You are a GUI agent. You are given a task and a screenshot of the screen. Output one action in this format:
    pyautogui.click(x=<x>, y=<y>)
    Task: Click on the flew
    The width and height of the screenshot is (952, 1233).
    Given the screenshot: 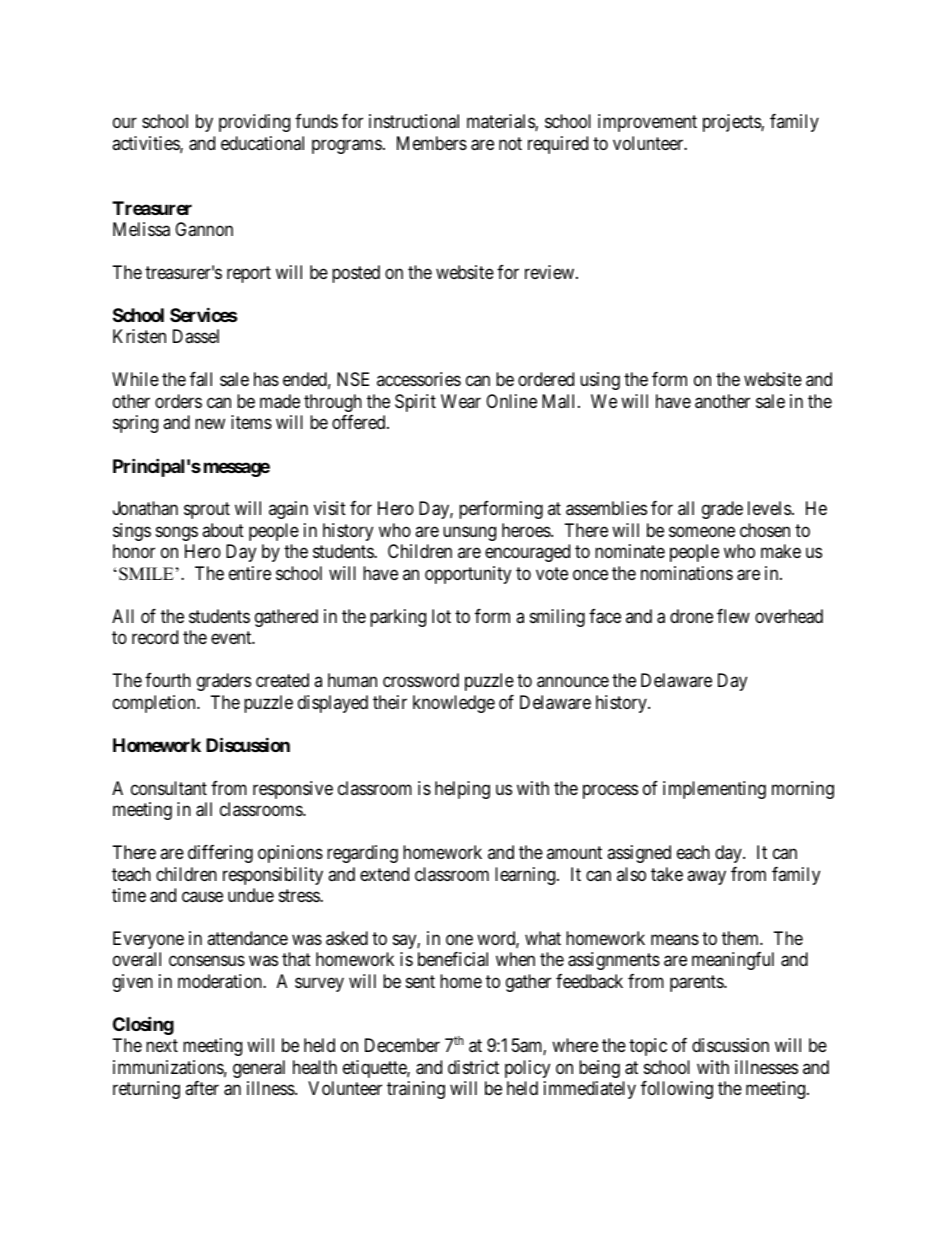 What is the action you would take?
    pyautogui.click(x=733, y=616)
